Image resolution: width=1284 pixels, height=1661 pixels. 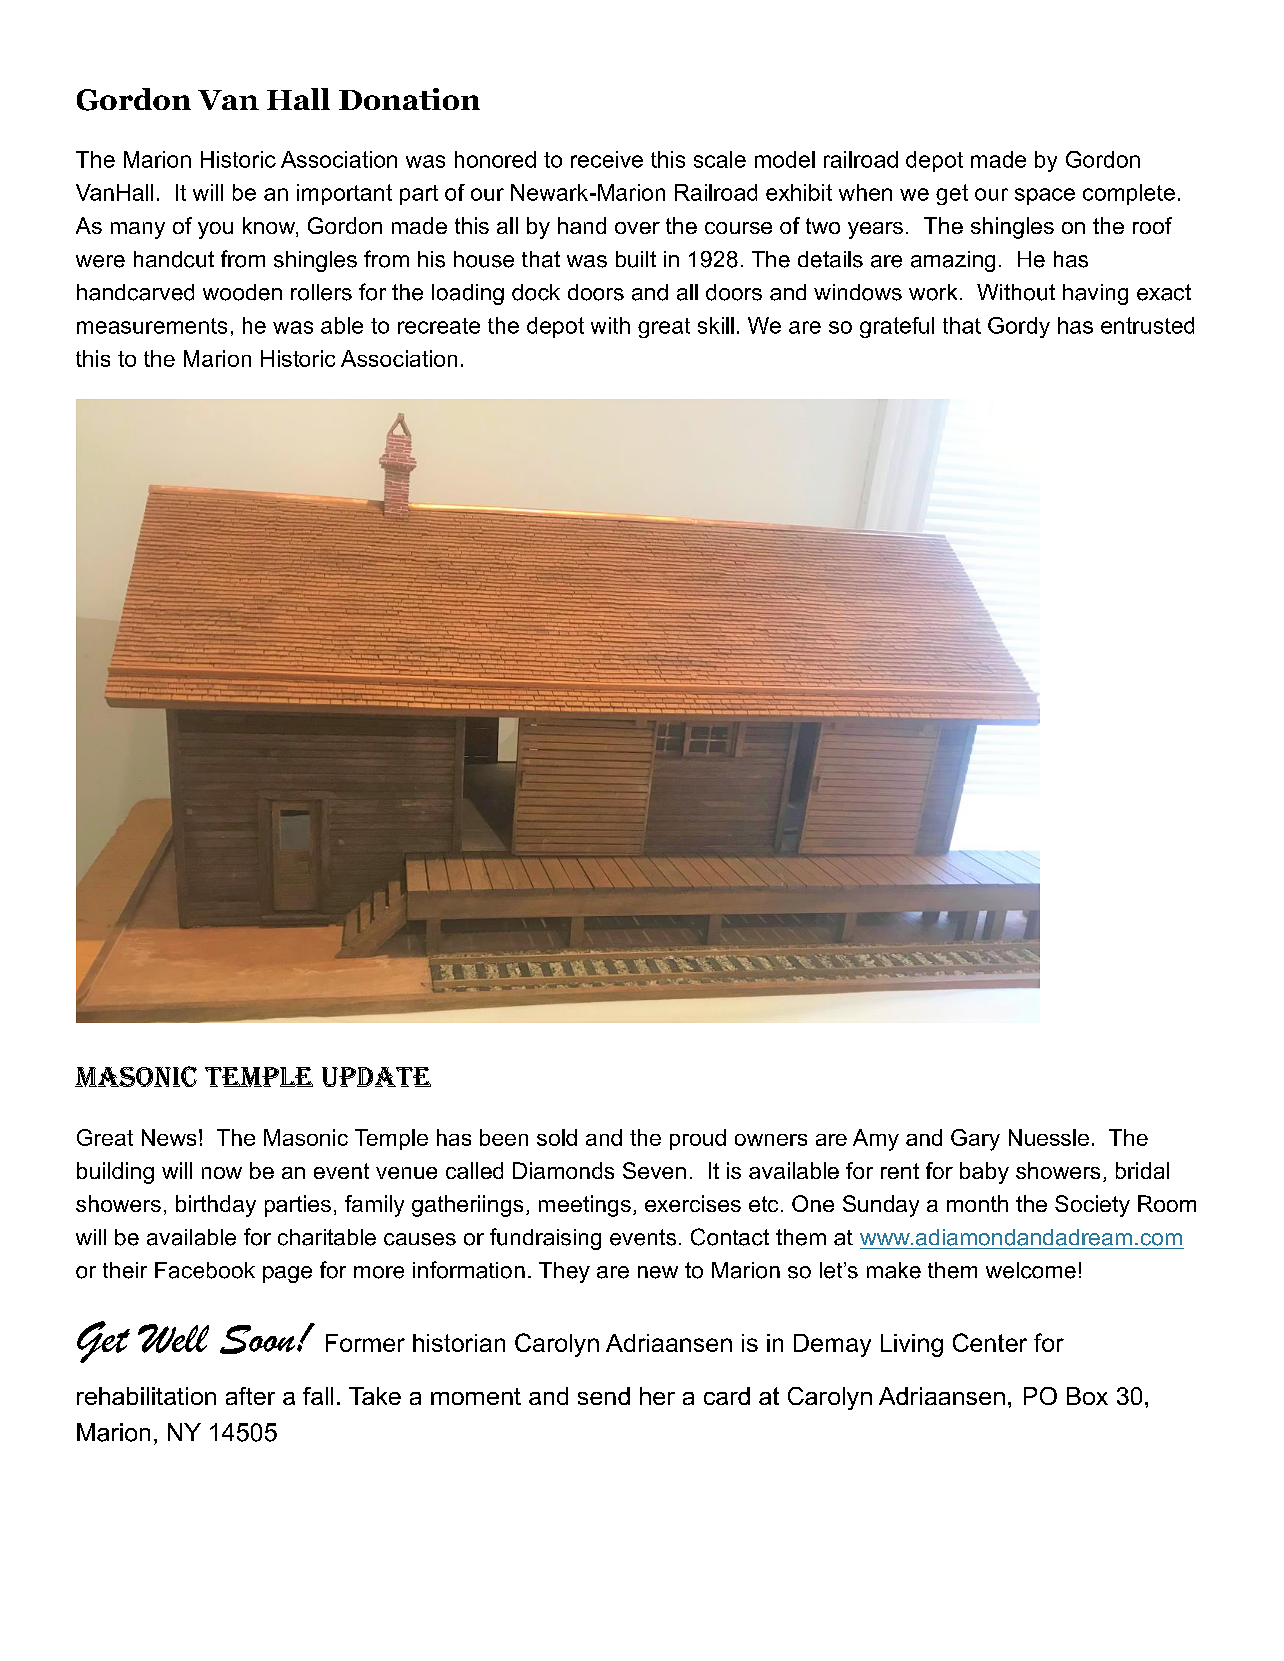 I want to click on measurements, so click(x=152, y=326).
